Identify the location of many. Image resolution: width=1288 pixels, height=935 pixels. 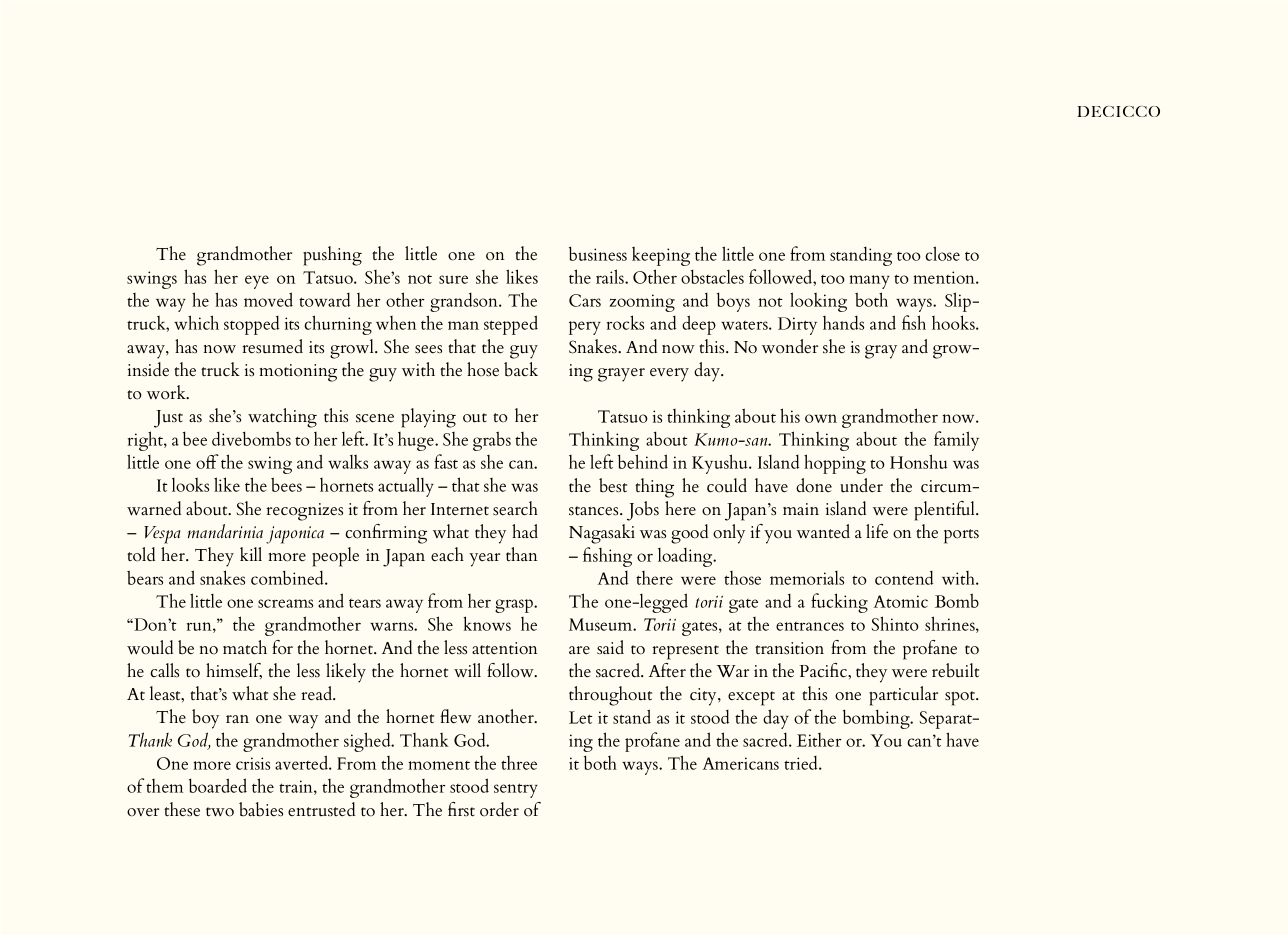
(869, 282).
